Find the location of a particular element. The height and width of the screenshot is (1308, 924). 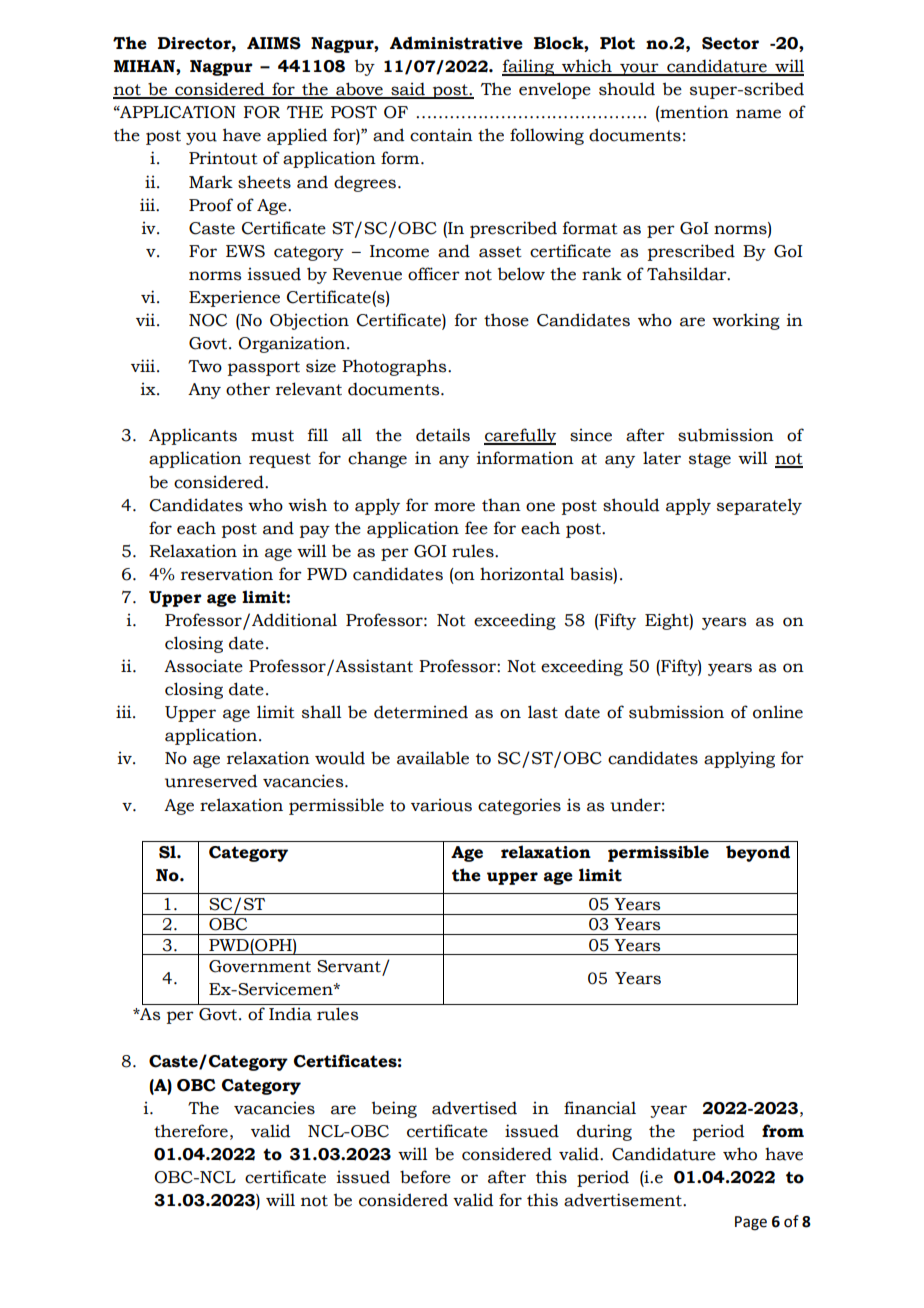

Printout is located at coordinates (223, 158).
